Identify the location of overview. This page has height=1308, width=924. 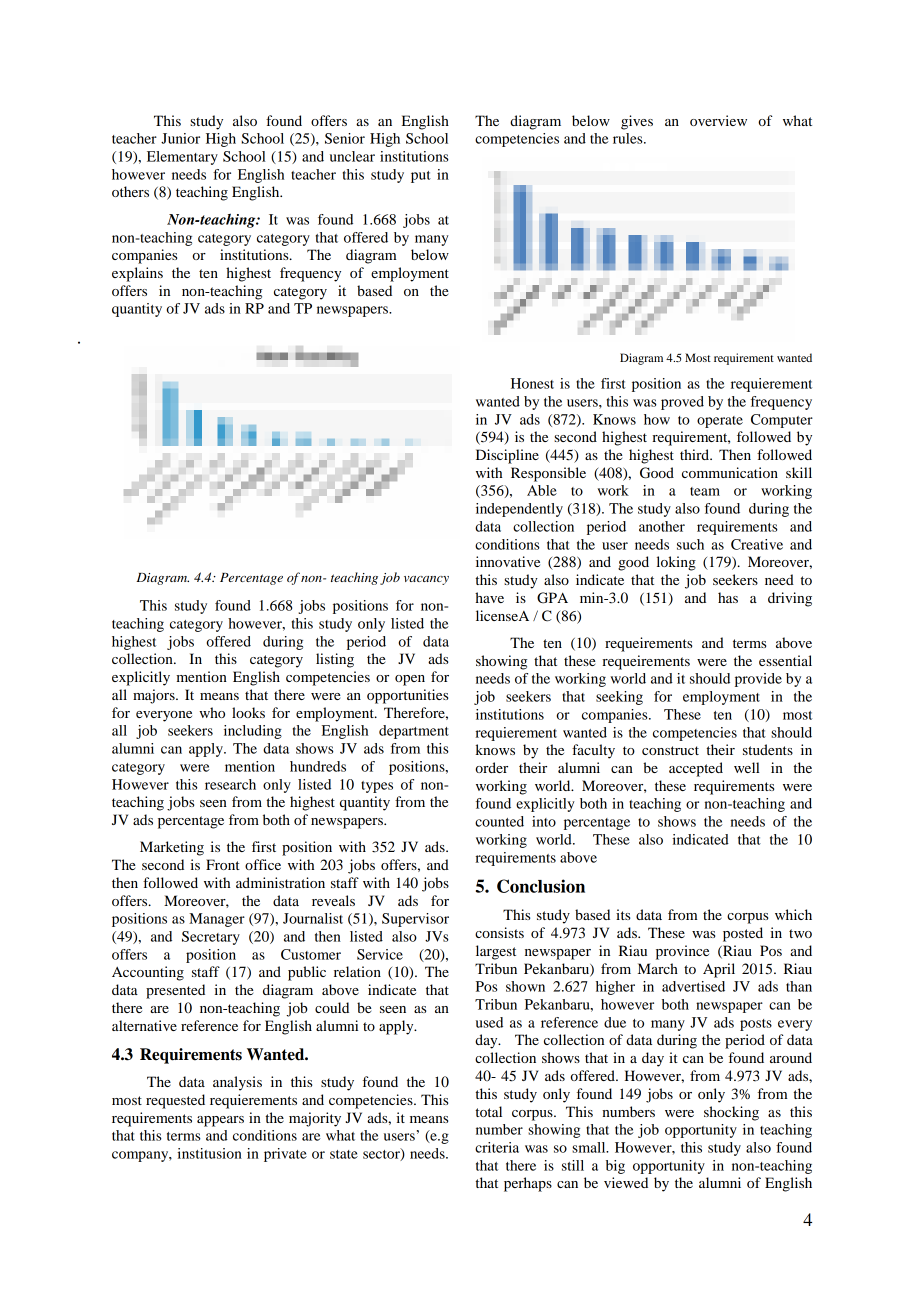
(718, 120).
